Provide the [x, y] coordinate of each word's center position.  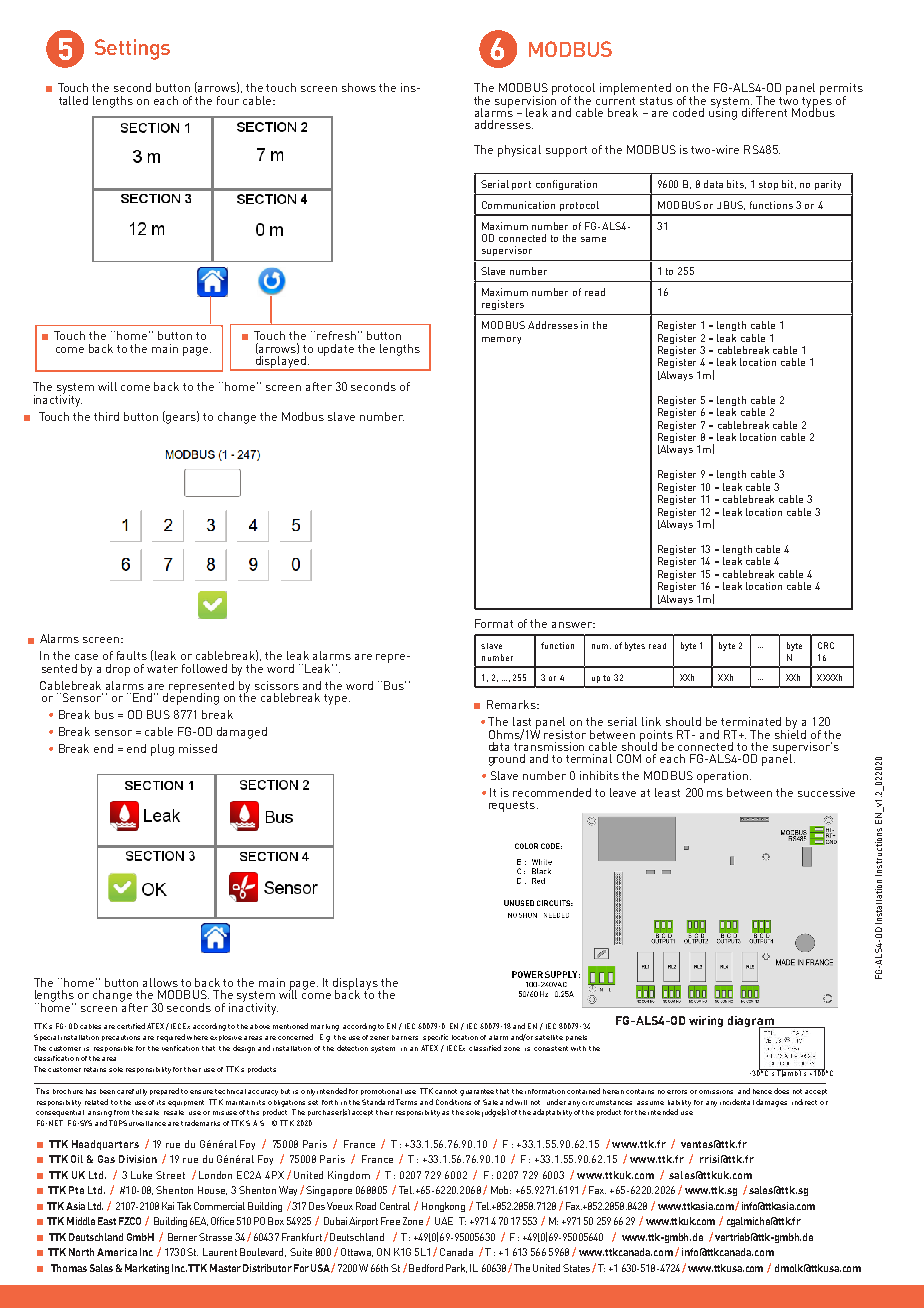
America [117, 1252]
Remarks [512, 704]
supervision [525, 101]
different [764, 112]
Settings [132, 49]
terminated [751, 721]
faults [132, 655]
